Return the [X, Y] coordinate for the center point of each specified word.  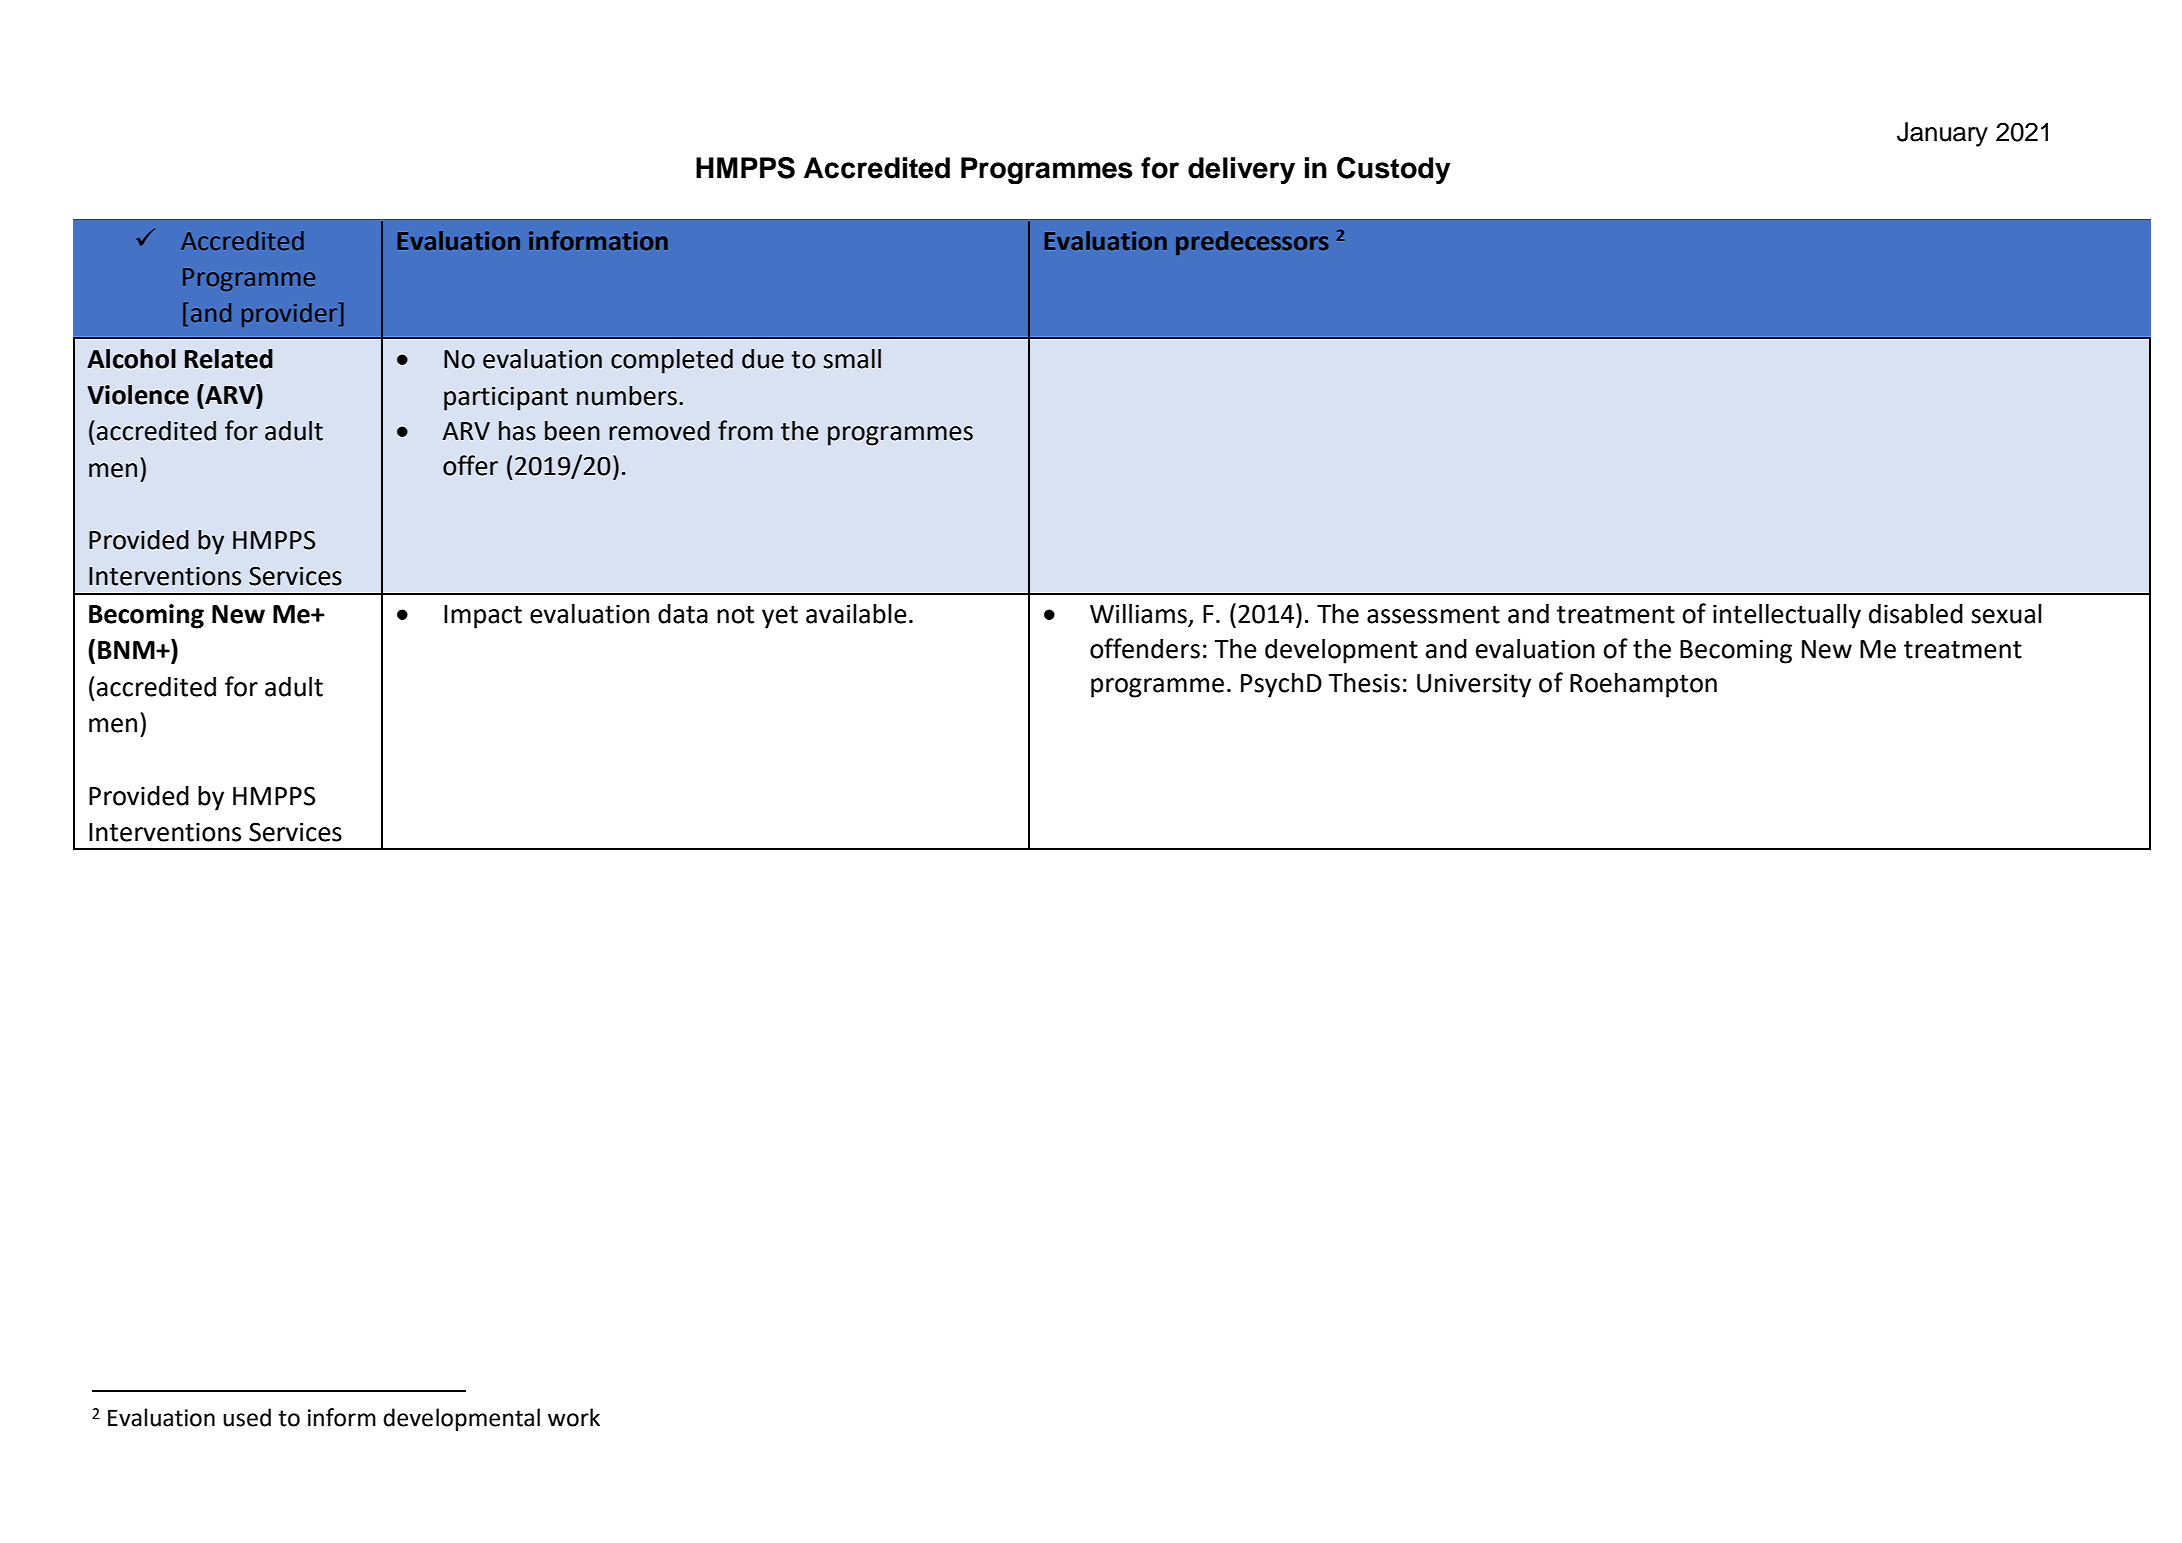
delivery [1241, 170]
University [1474, 685]
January [1942, 134]
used [247, 1417]
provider [291, 314]
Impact [483, 617]
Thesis [1364, 683]
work [574, 1417]
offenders [1145, 648]
